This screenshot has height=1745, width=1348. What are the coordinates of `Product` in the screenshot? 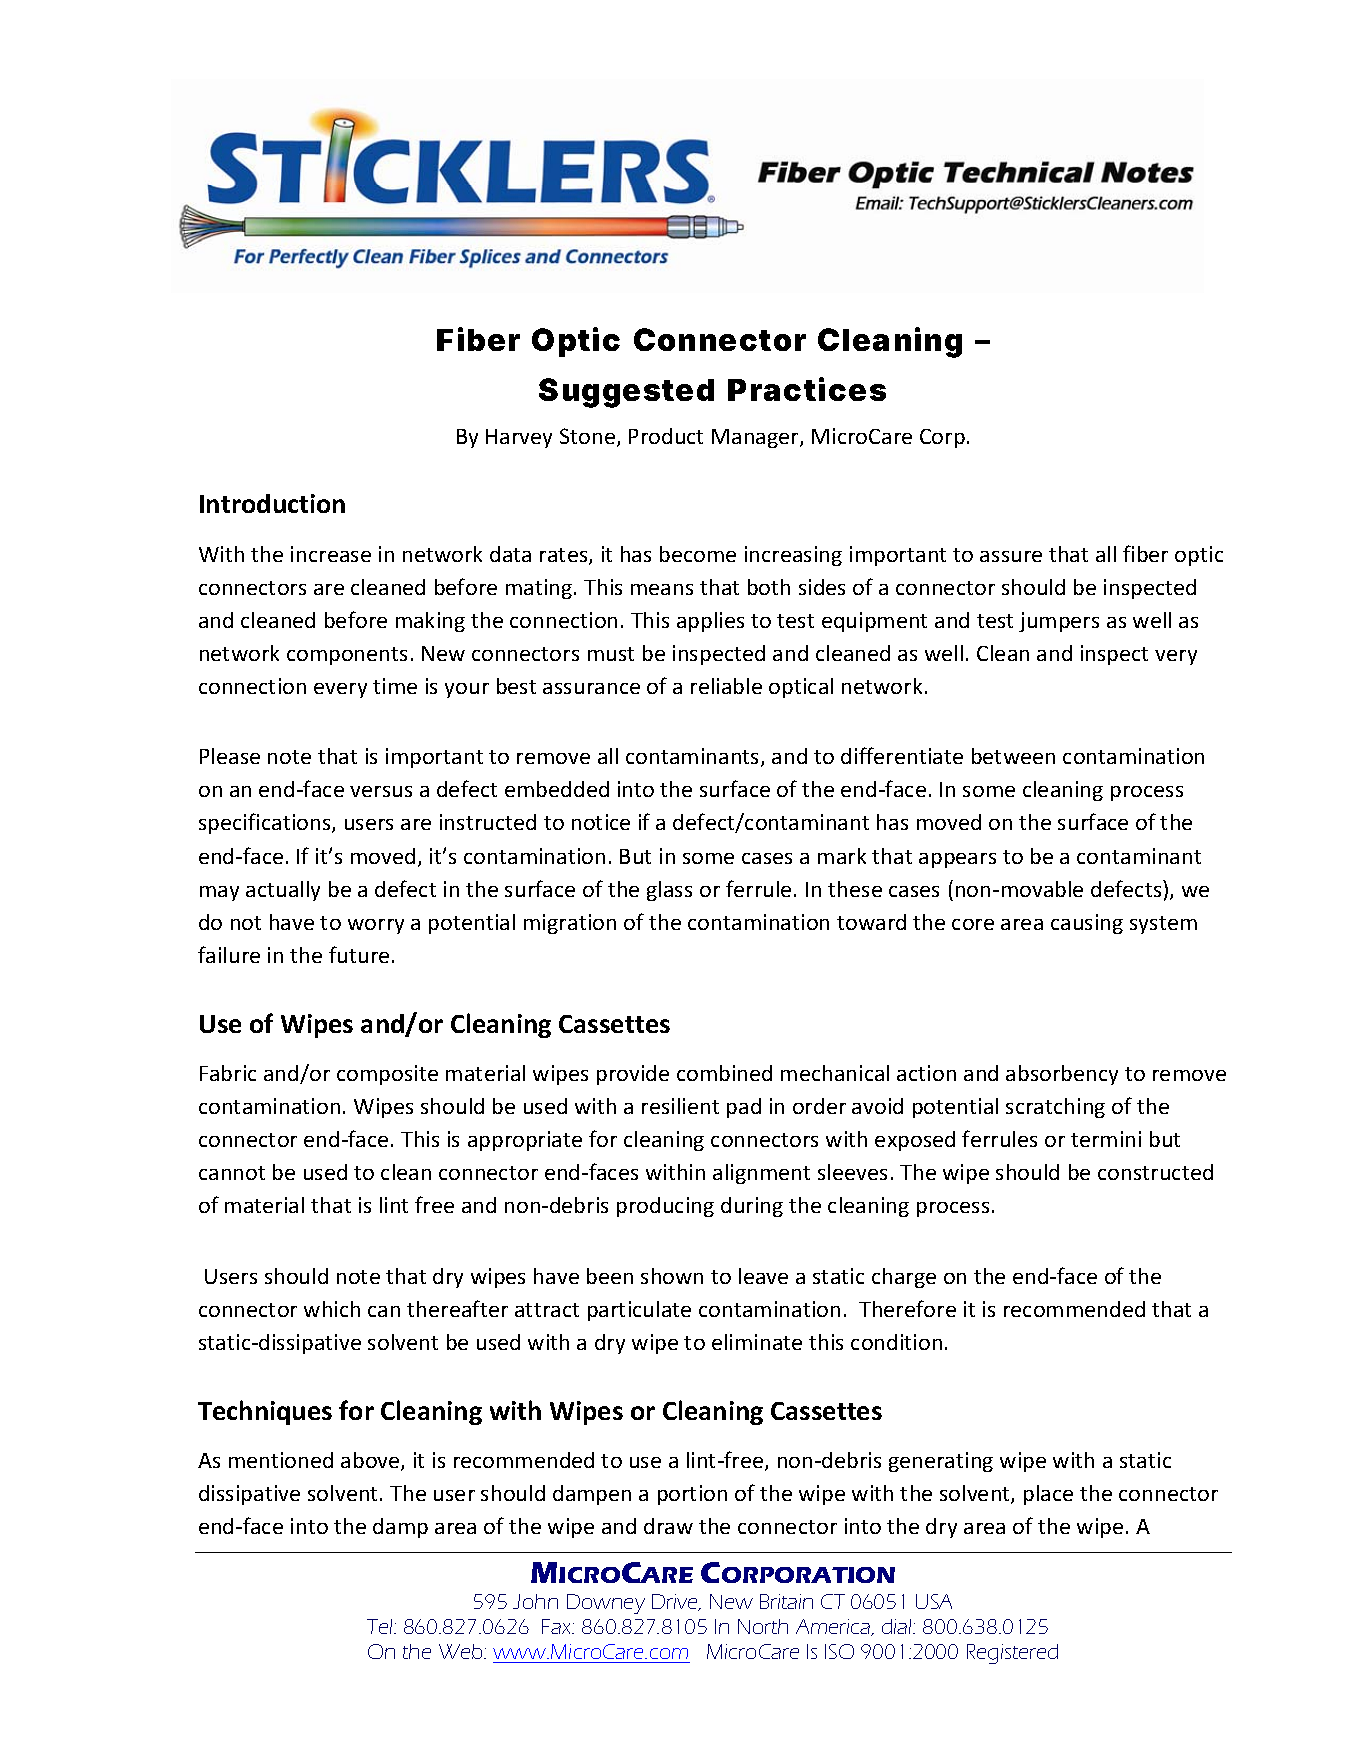 It's located at (666, 436).
